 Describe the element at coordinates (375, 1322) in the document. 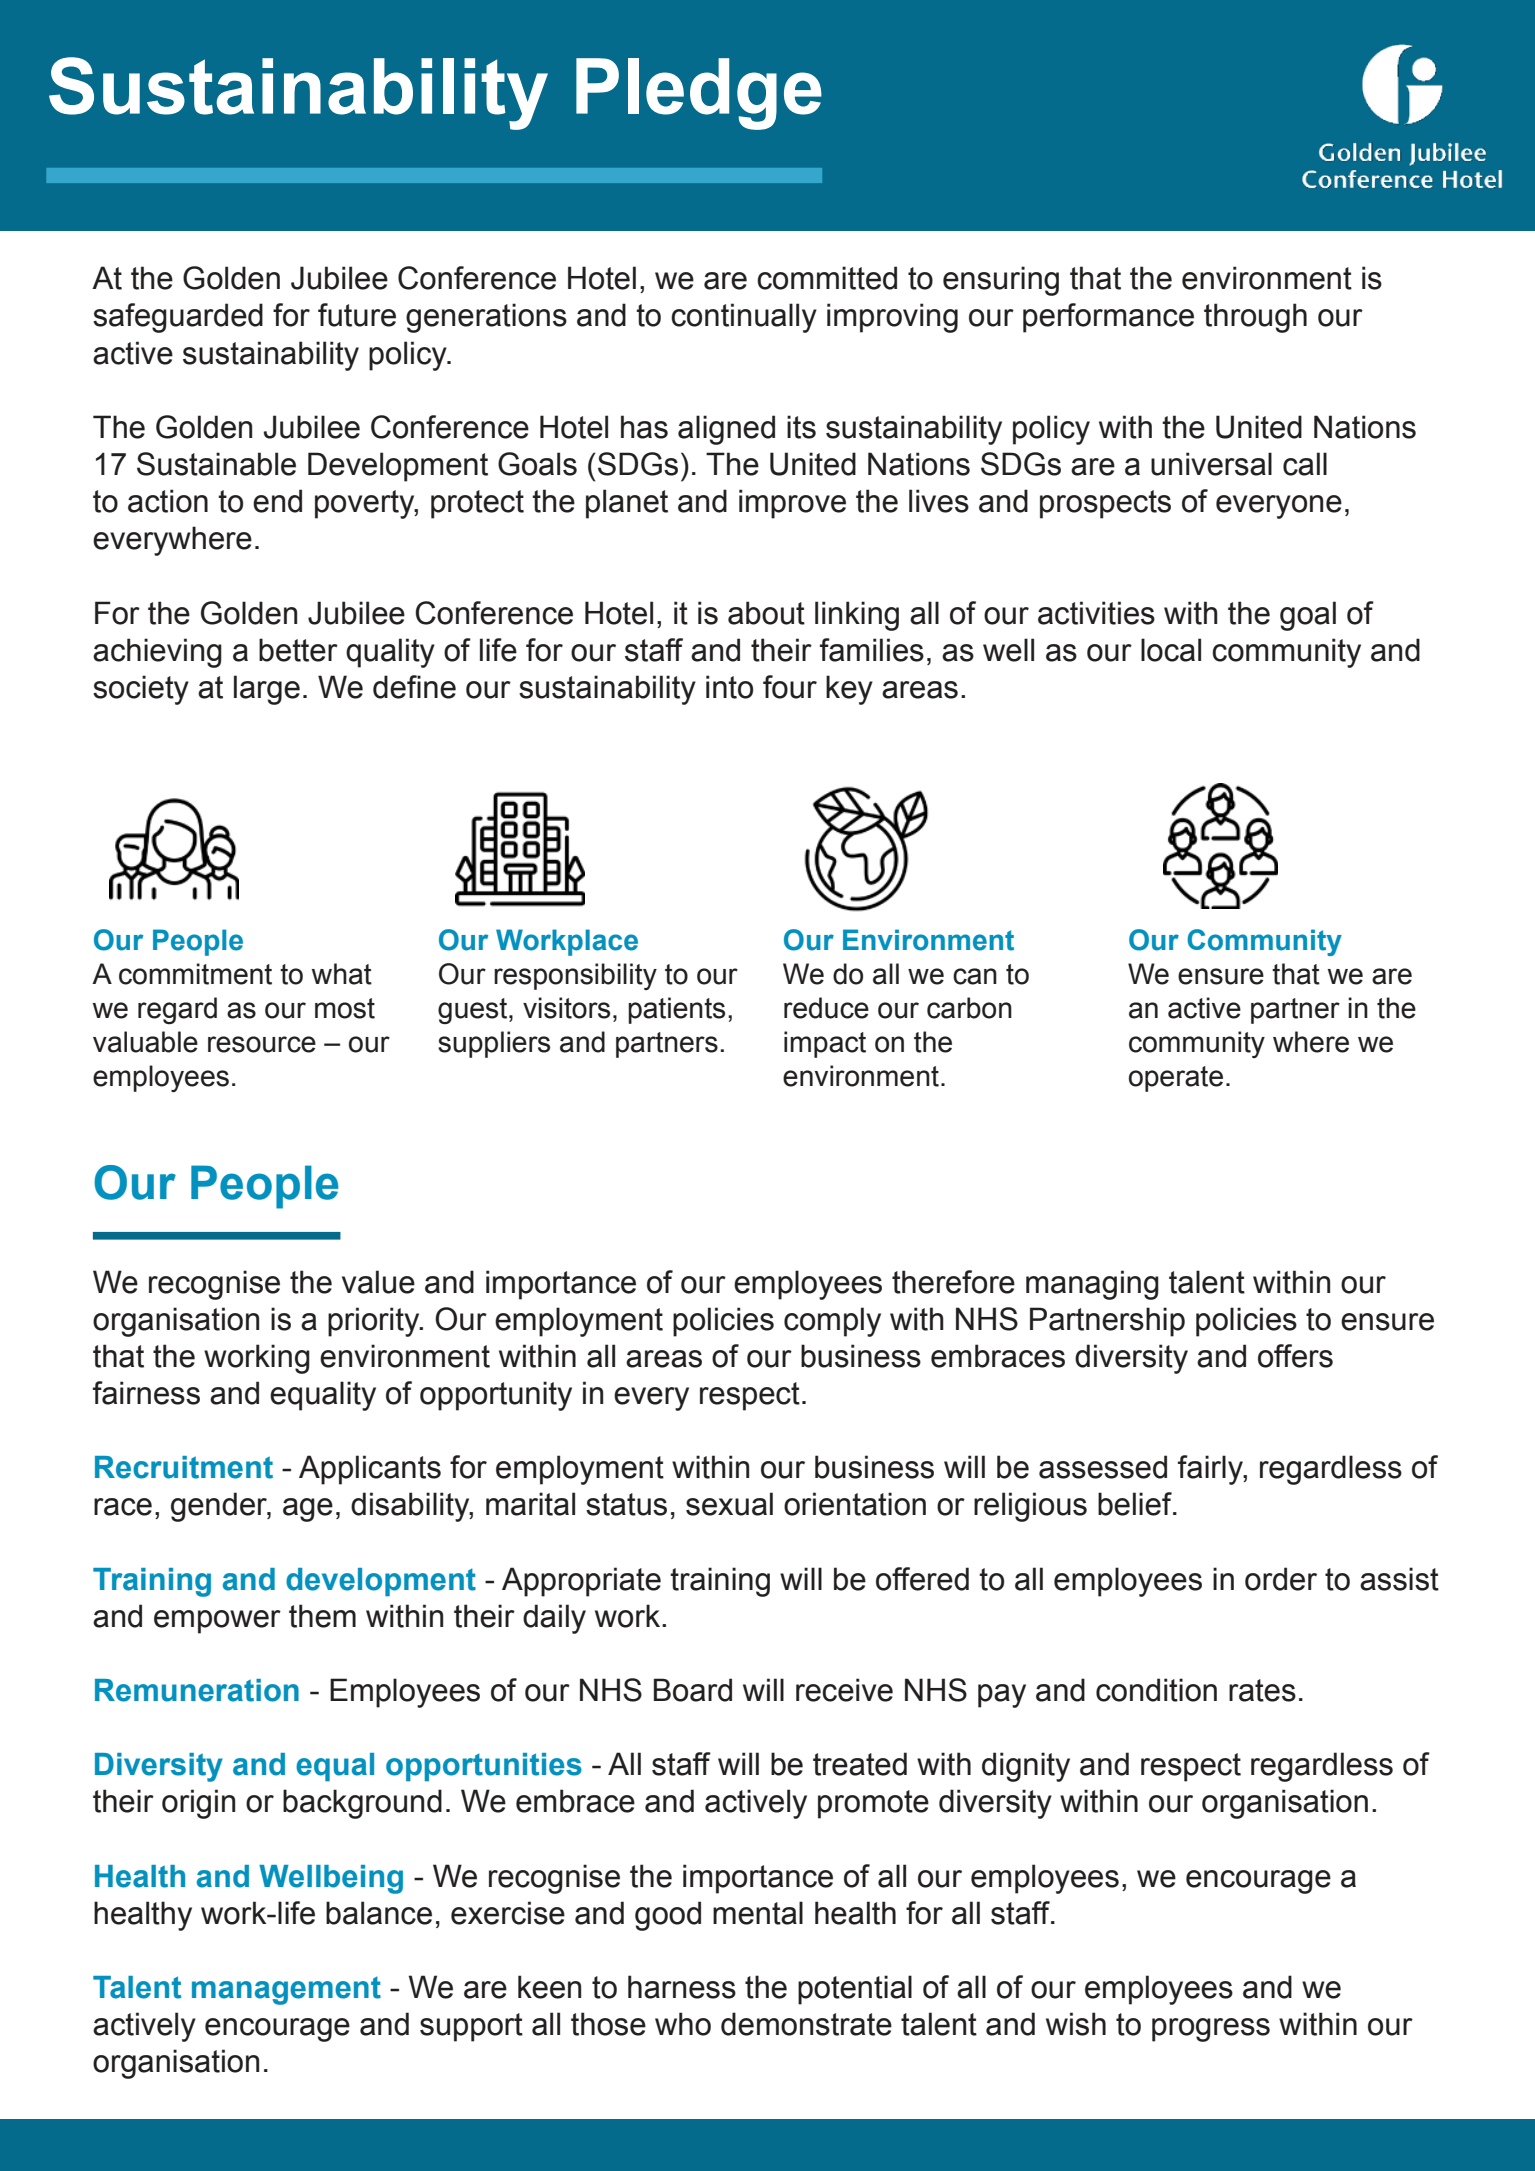

I see `priority` at that location.
